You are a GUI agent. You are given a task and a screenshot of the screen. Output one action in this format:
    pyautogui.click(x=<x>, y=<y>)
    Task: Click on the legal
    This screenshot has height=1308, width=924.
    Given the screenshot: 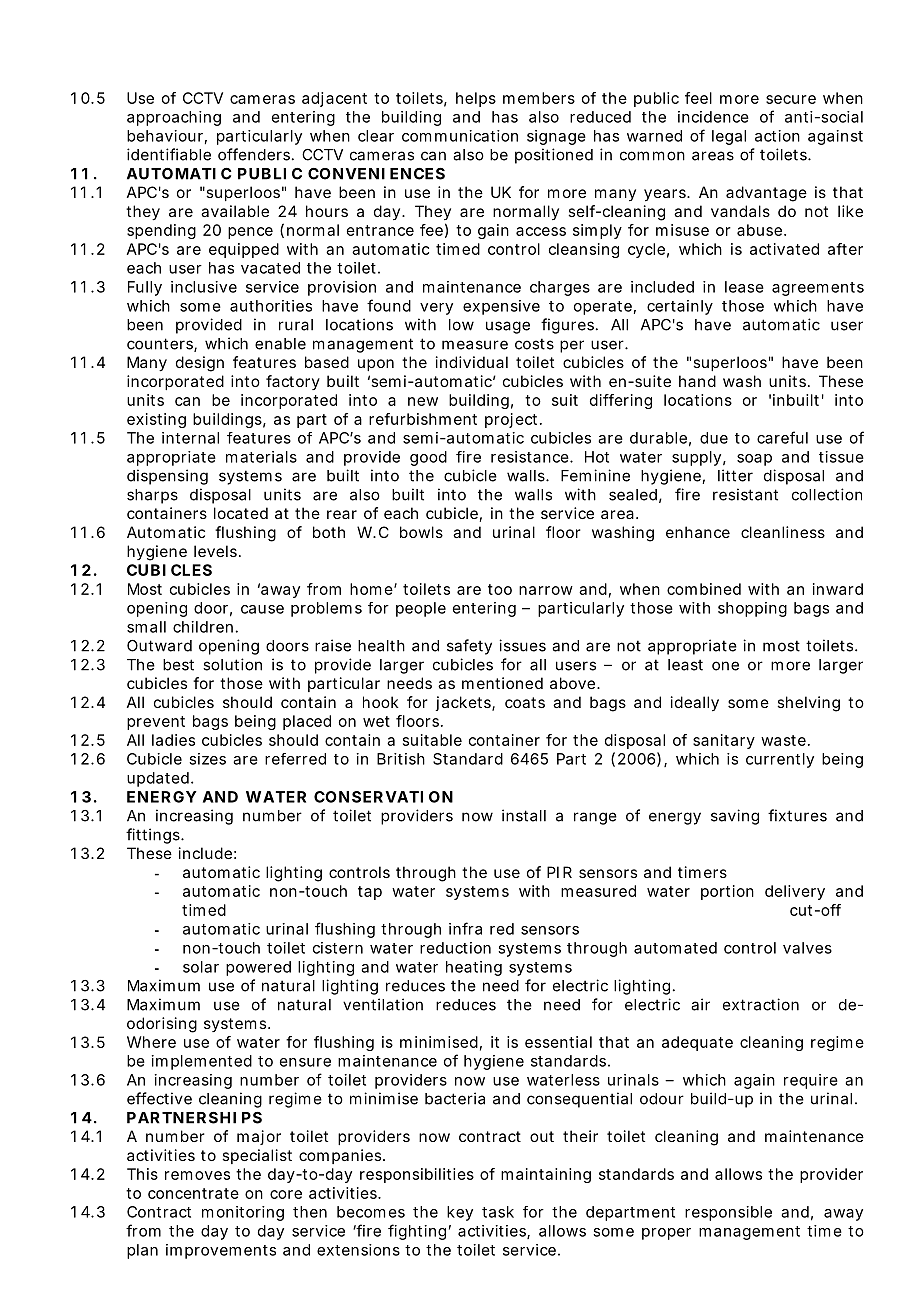 What is the action you would take?
    pyautogui.click(x=729, y=137)
